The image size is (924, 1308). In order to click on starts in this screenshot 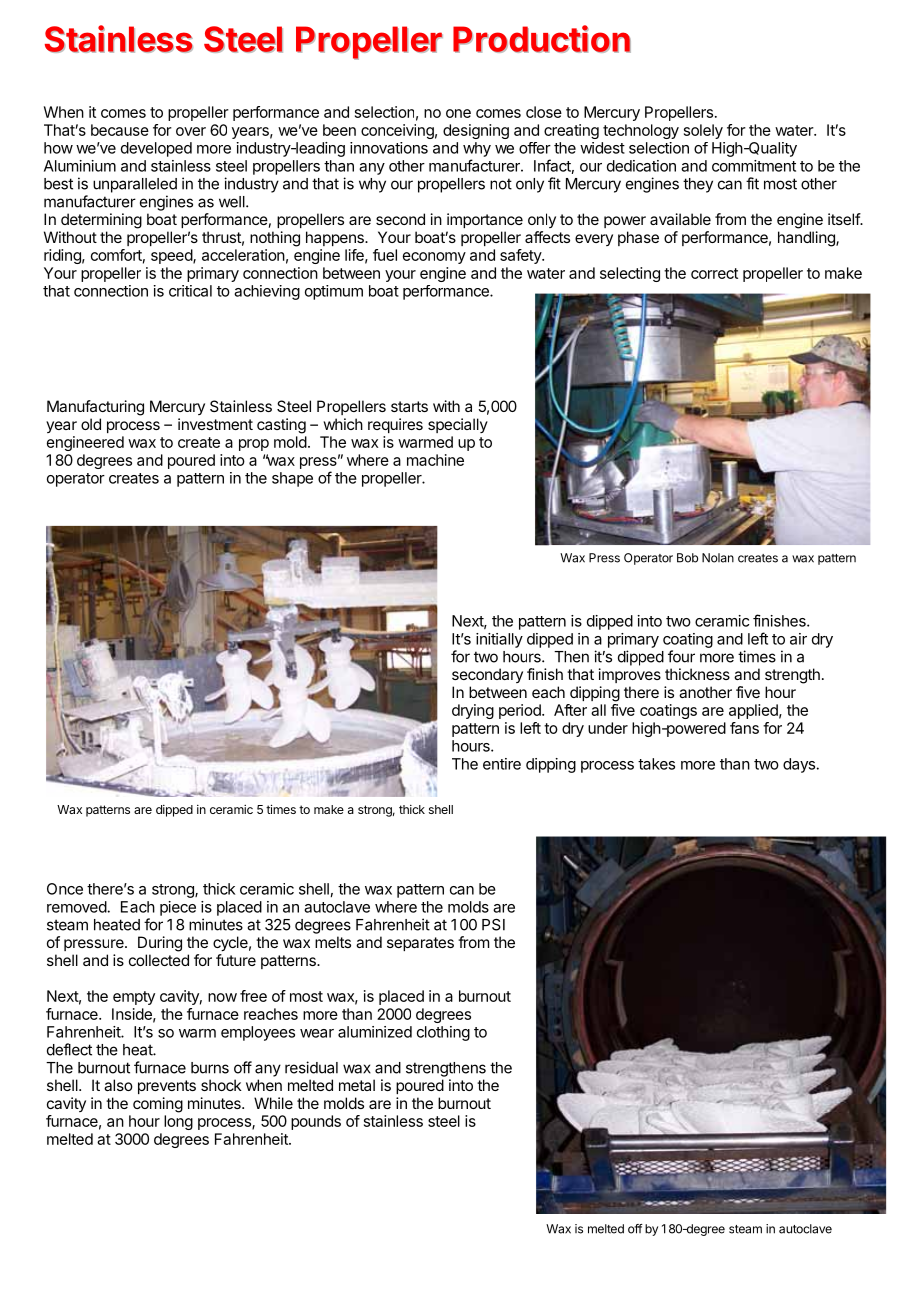, I will do `click(409, 406)`.
